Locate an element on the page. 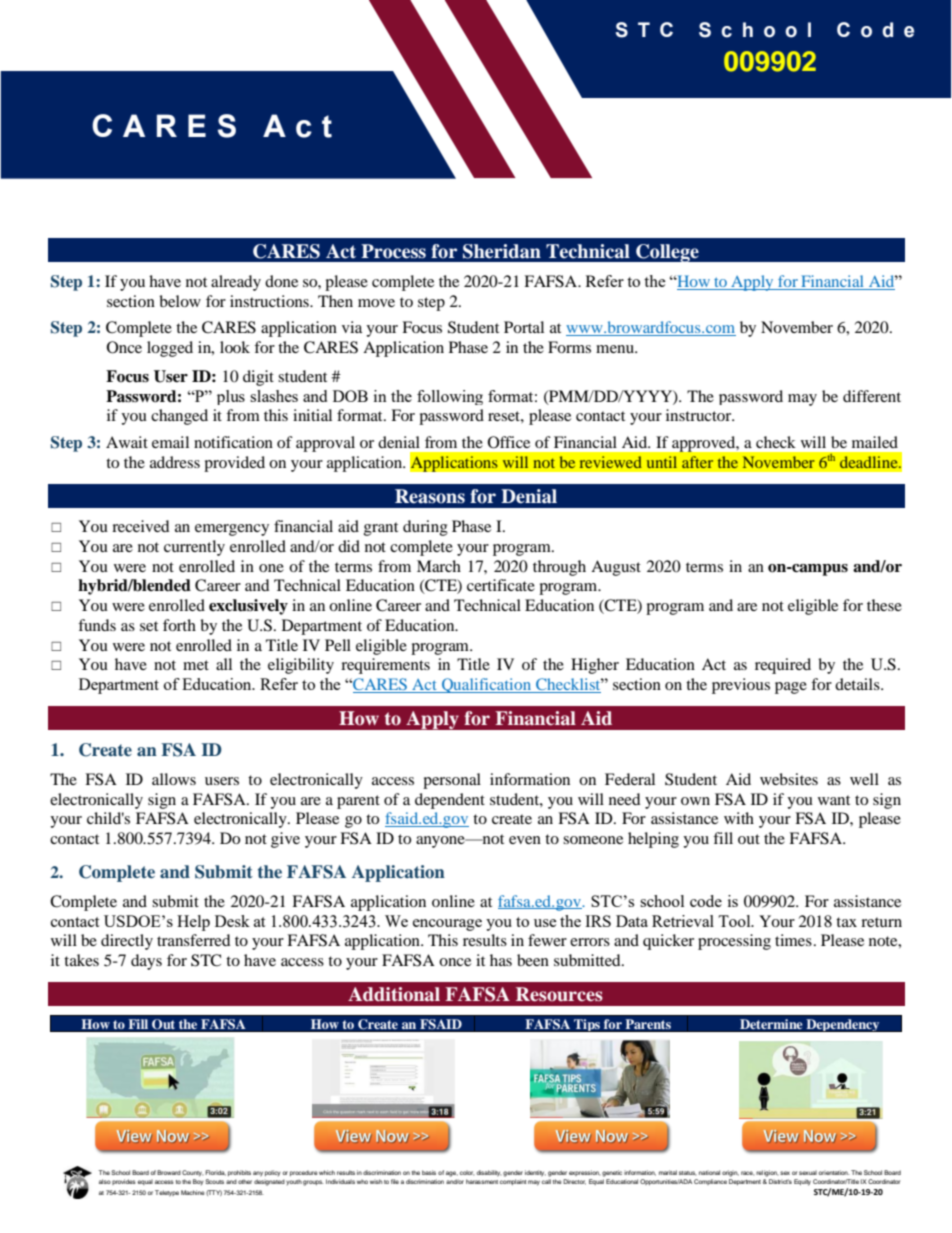  Sheridan is located at coordinates (502, 251).
